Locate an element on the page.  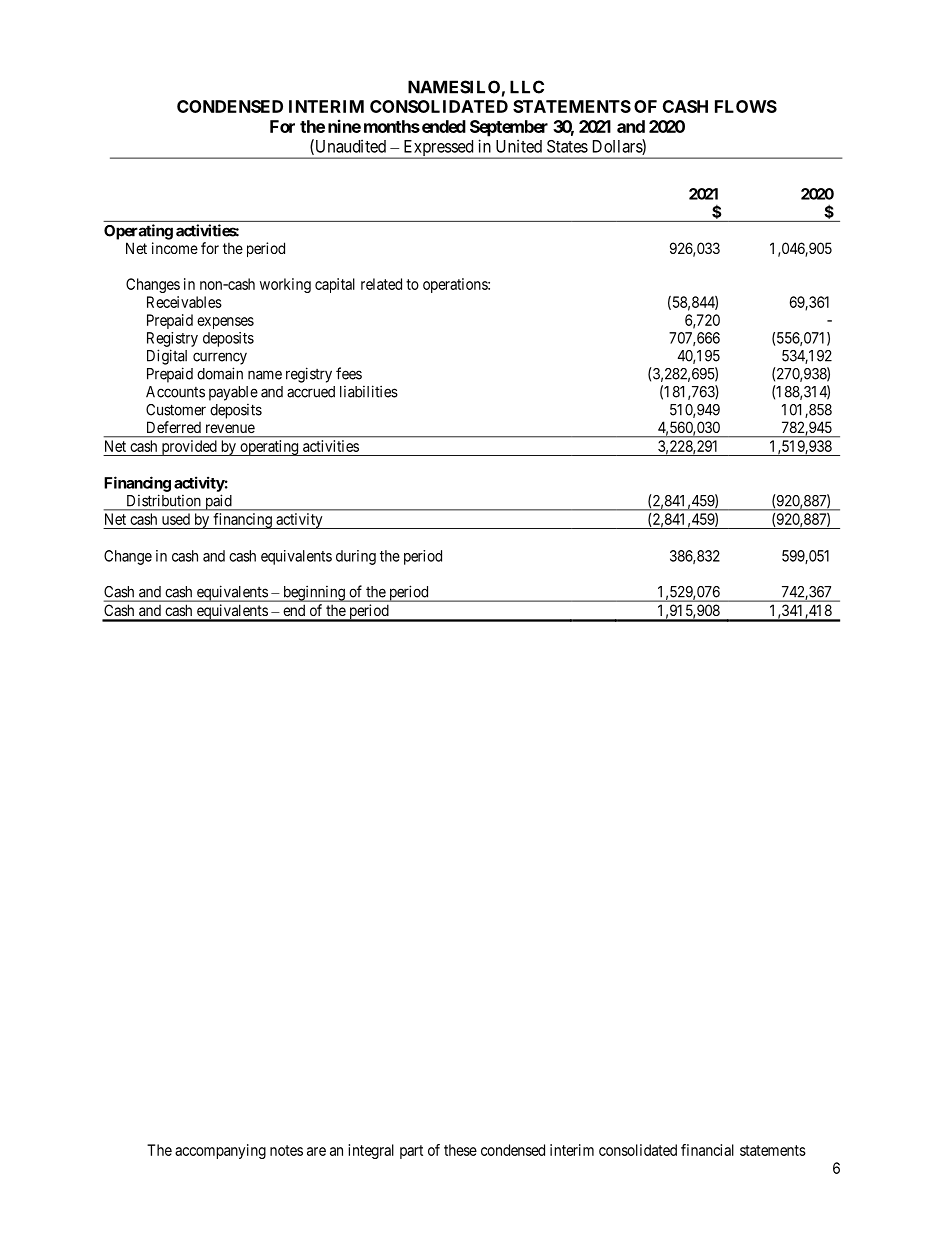
notes is located at coordinates (286, 1150).
